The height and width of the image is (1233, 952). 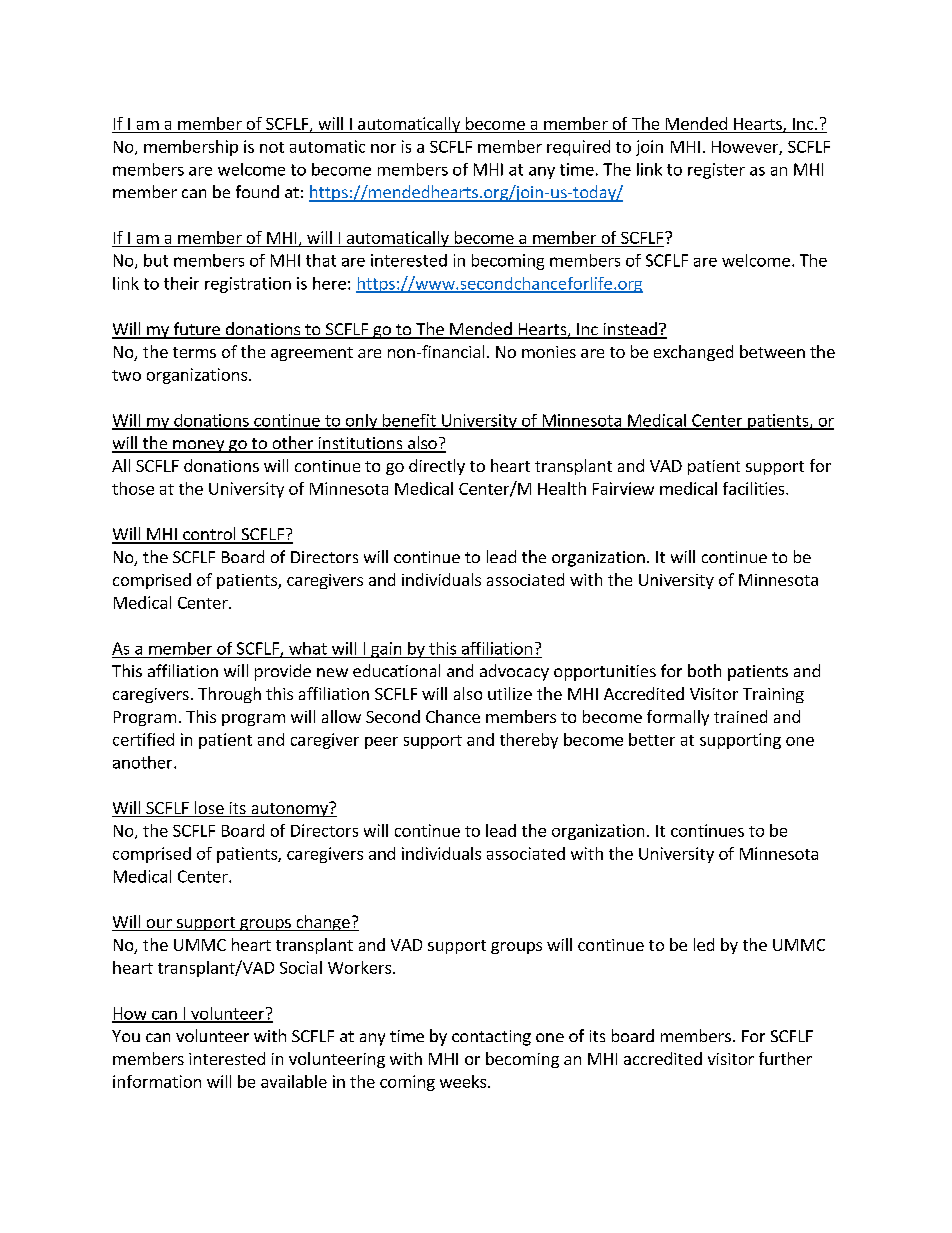 What do you see at coordinates (409, 421) in the image?
I see `benefit` at bounding box center [409, 421].
